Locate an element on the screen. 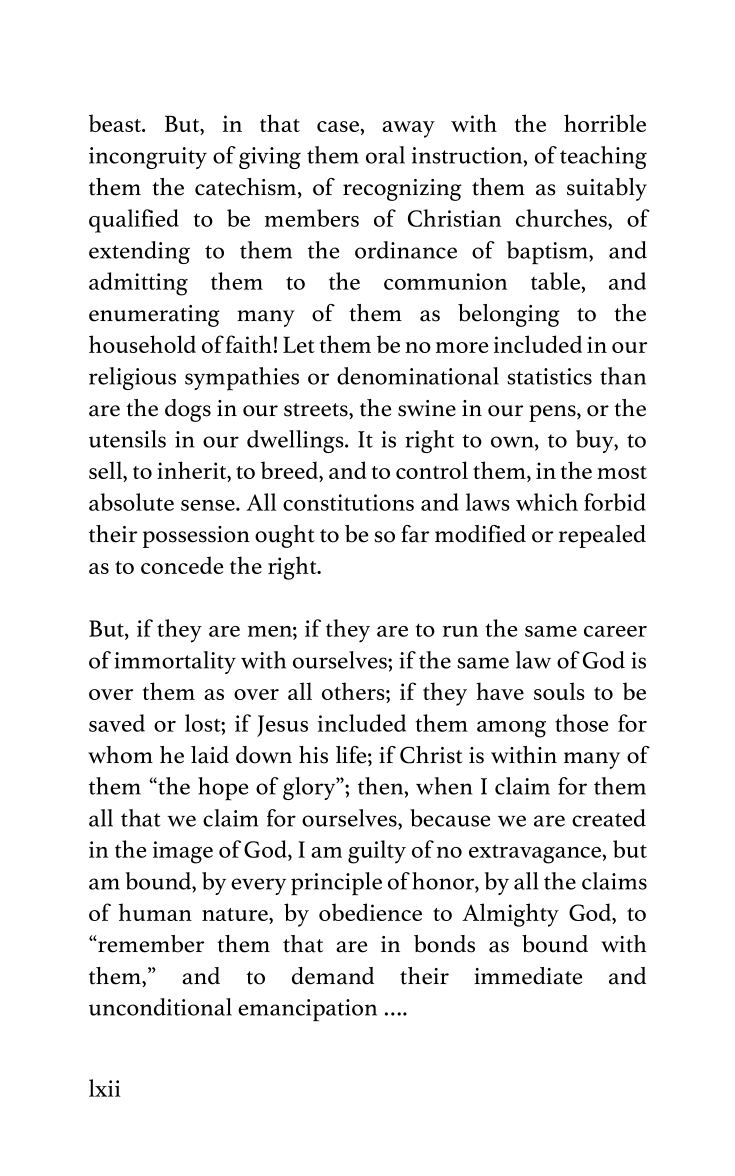  teaching is located at coordinates (603, 157).
